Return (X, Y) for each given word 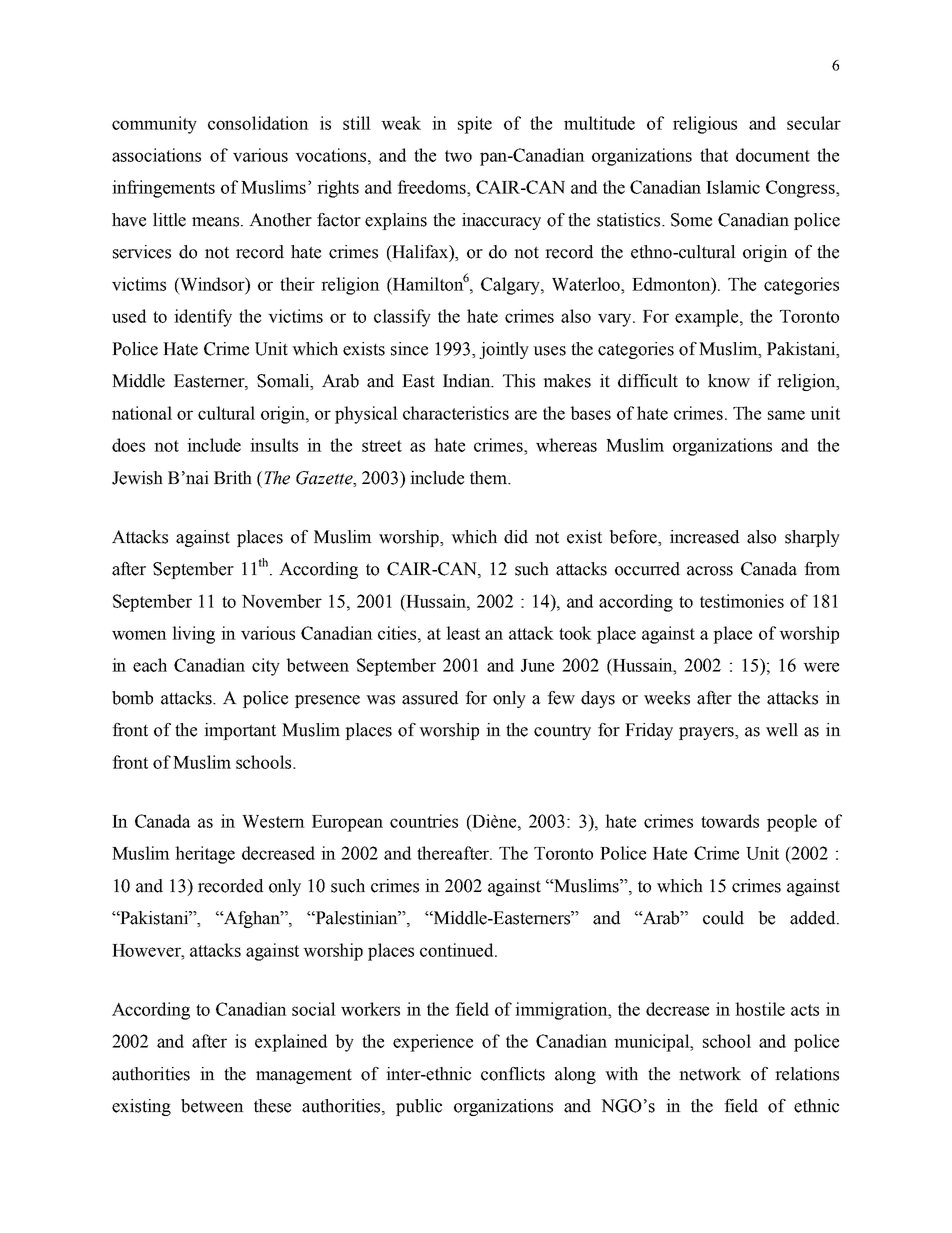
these (272, 1106)
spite (475, 125)
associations (156, 155)
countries (424, 821)
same (786, 415)
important (240, 731)
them (489, 478)
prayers (707, 733)
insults (274, 445)
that (714, 155)
